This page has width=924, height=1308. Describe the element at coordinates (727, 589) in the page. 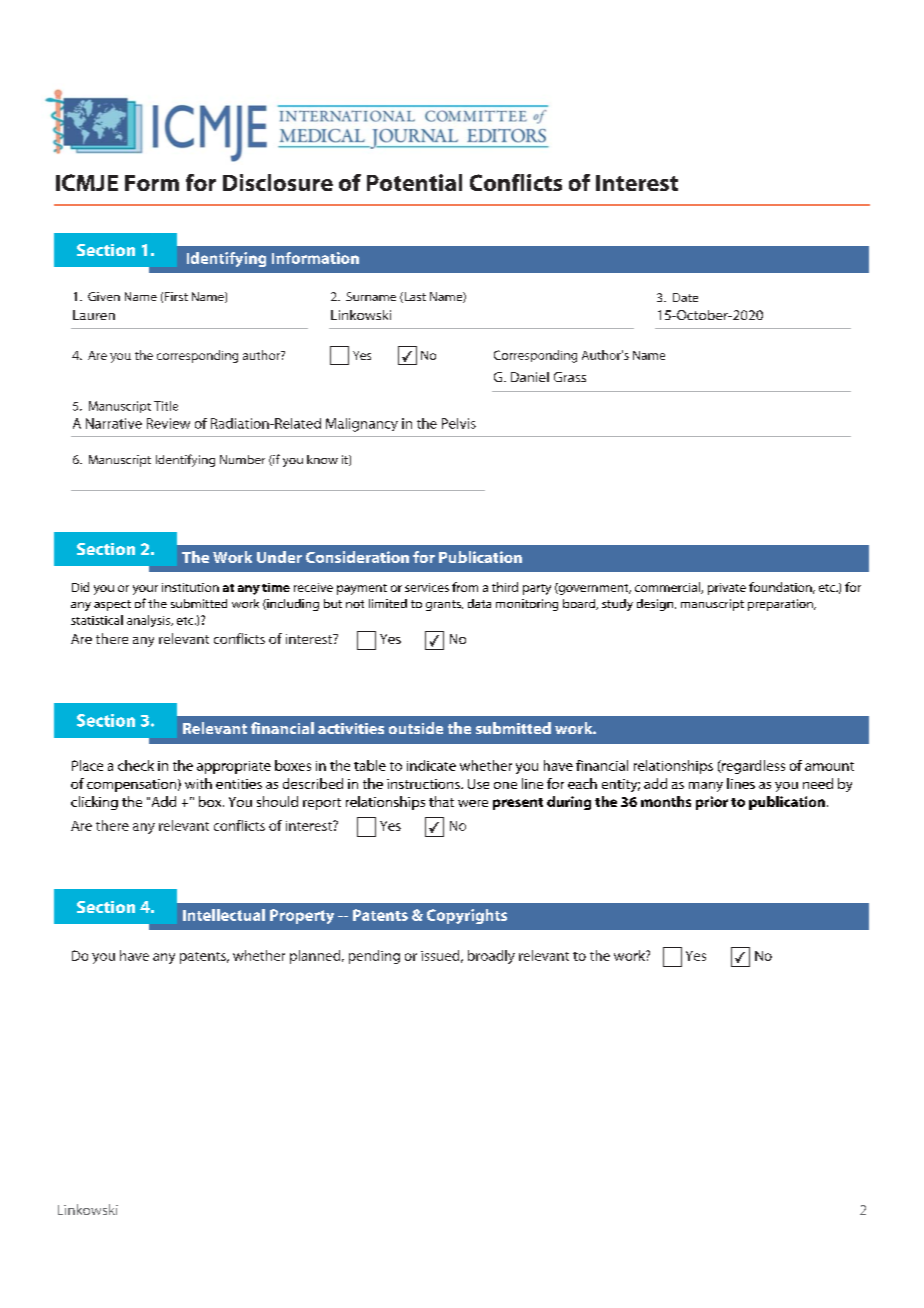

I see `private` at that location.
